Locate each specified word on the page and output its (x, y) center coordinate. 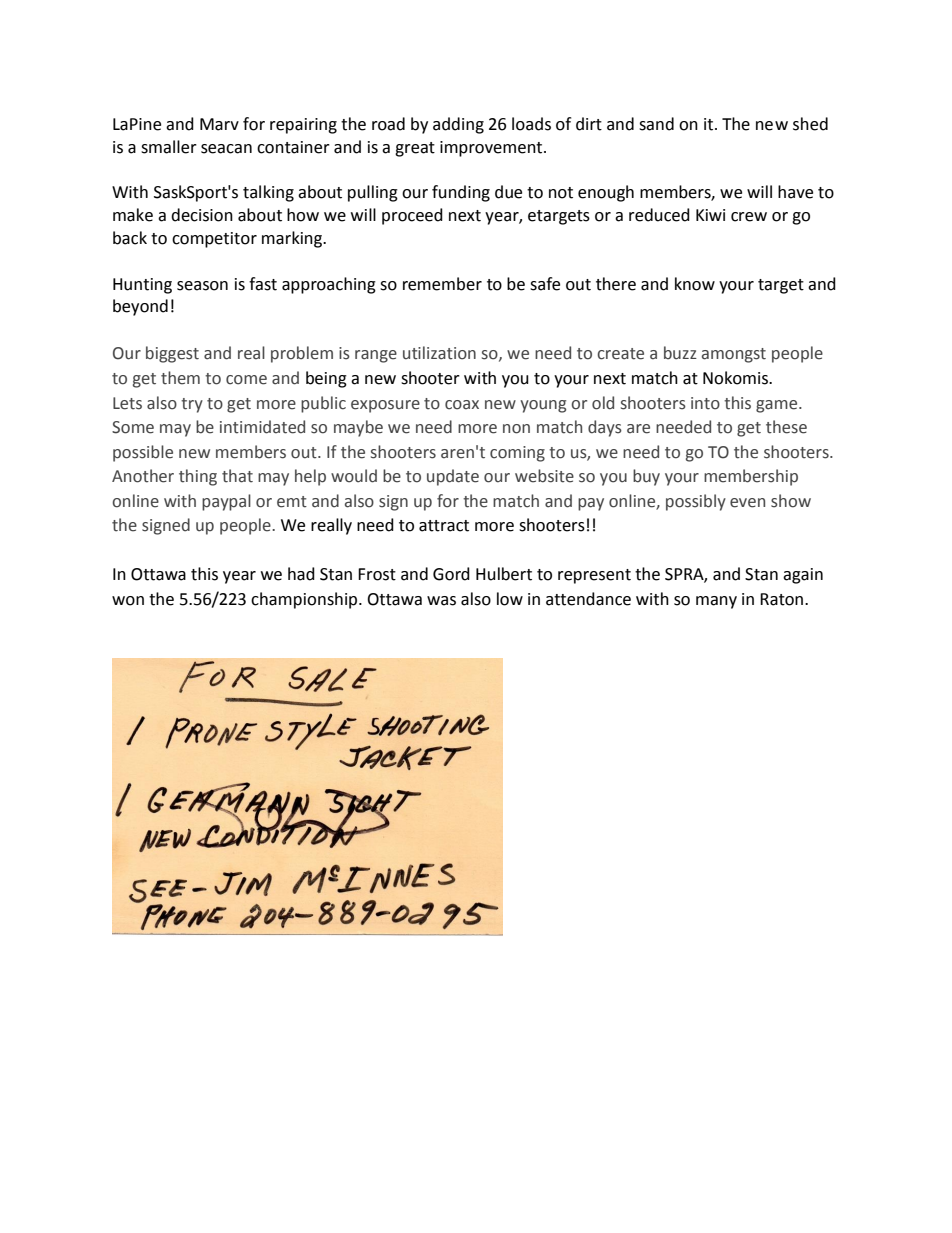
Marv (219, 124)
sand (656, 124)
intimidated (262, 427)
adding (458, 125)
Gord (451, 574)
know (695, 284)
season (202, 286)
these (786, 427)
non (516, 429)
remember (442, 284)
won (128, 601)
